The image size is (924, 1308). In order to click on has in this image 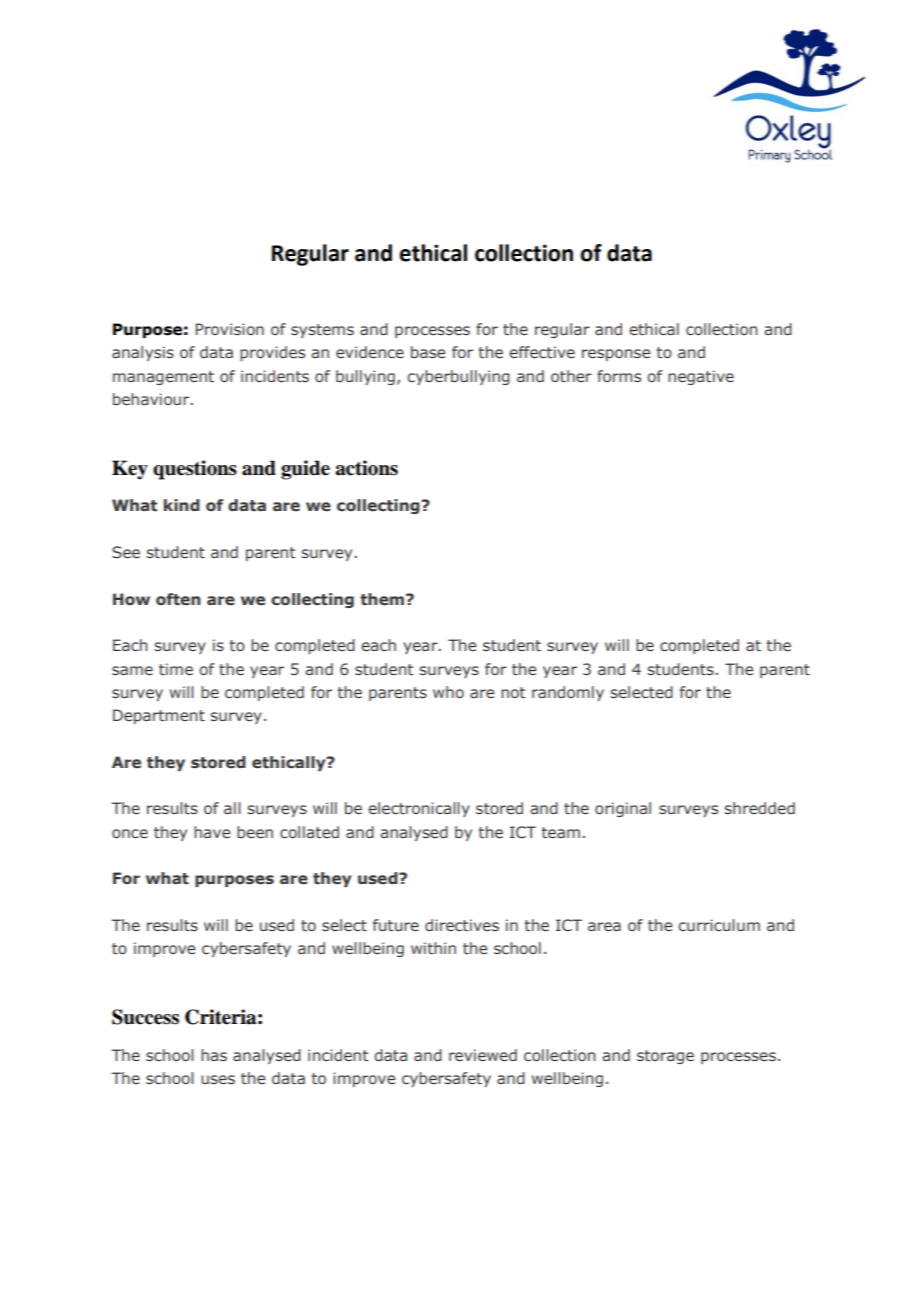, I will do `click(214, 1055)`.
